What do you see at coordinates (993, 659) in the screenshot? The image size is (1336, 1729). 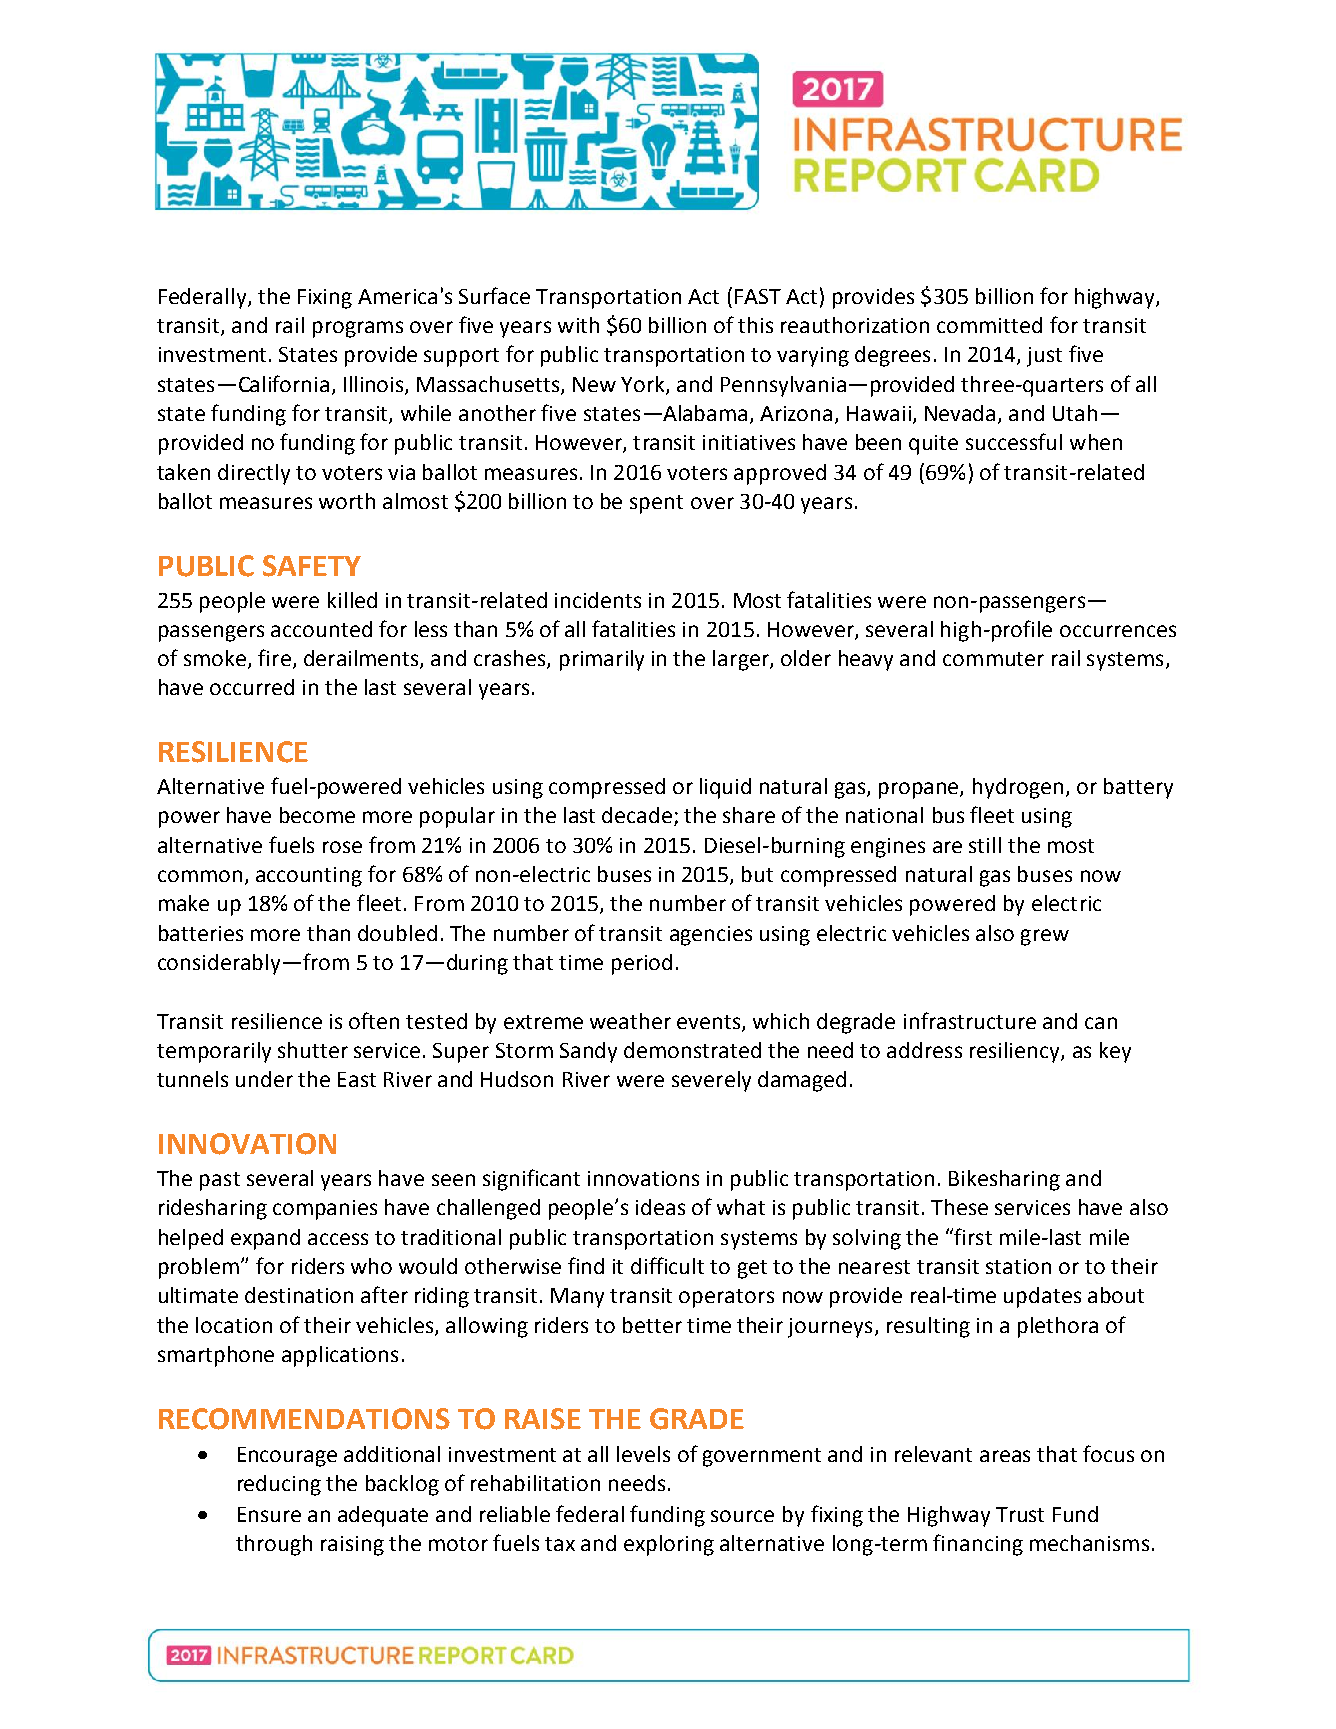 I see `commuter` at bounding box center [993, 659].
